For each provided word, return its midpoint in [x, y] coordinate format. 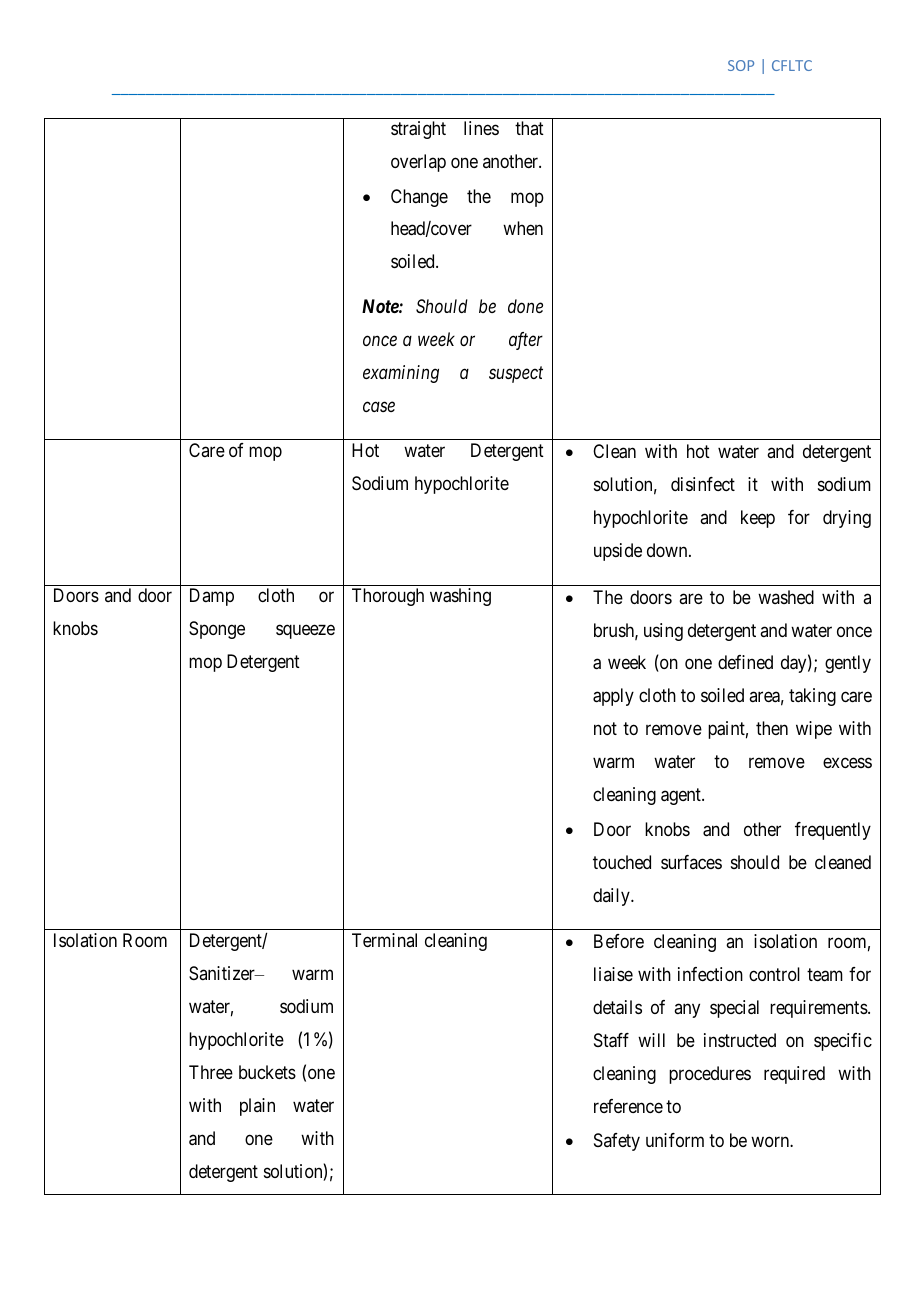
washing [460, 597]
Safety [617, 1142]
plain [257, 1107]
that [529, 128]
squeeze [305, 632]
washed [786, 597]
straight [418, 130]
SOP [741, 65]
